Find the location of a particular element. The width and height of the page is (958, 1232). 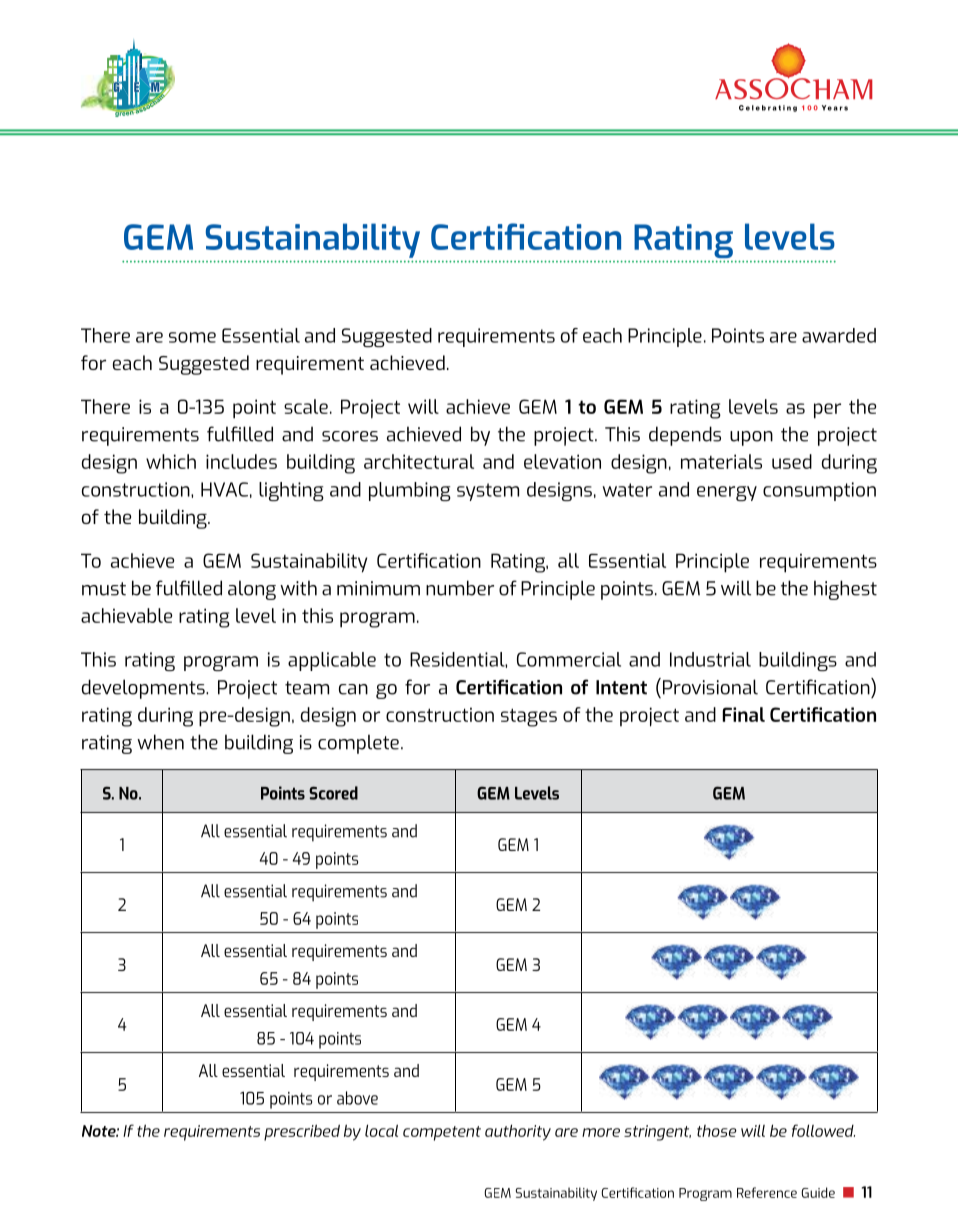

Reference is located at coordinates (767, 1192).
